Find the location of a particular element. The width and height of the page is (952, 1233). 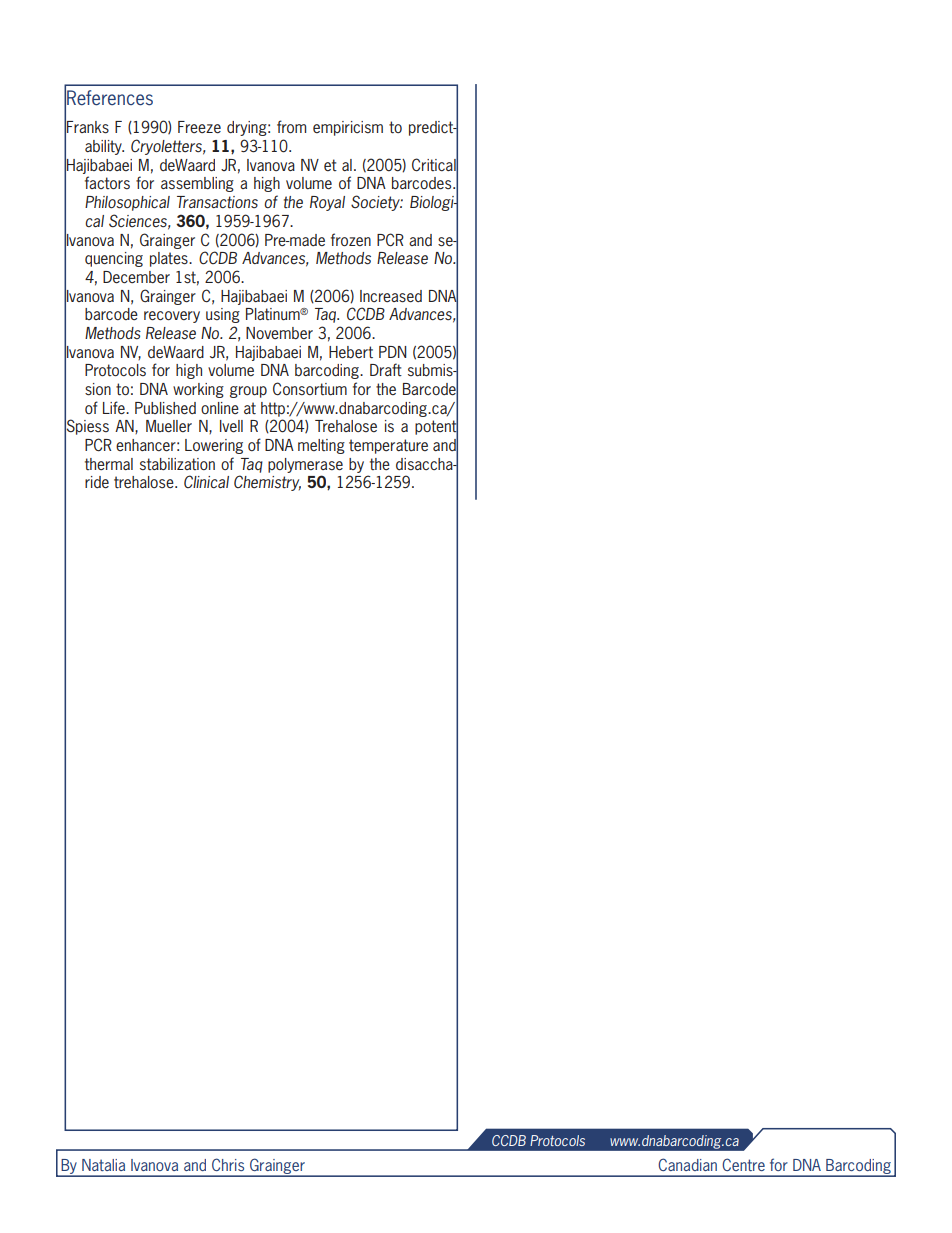

polymerase is located at coordinates (305, 465).
